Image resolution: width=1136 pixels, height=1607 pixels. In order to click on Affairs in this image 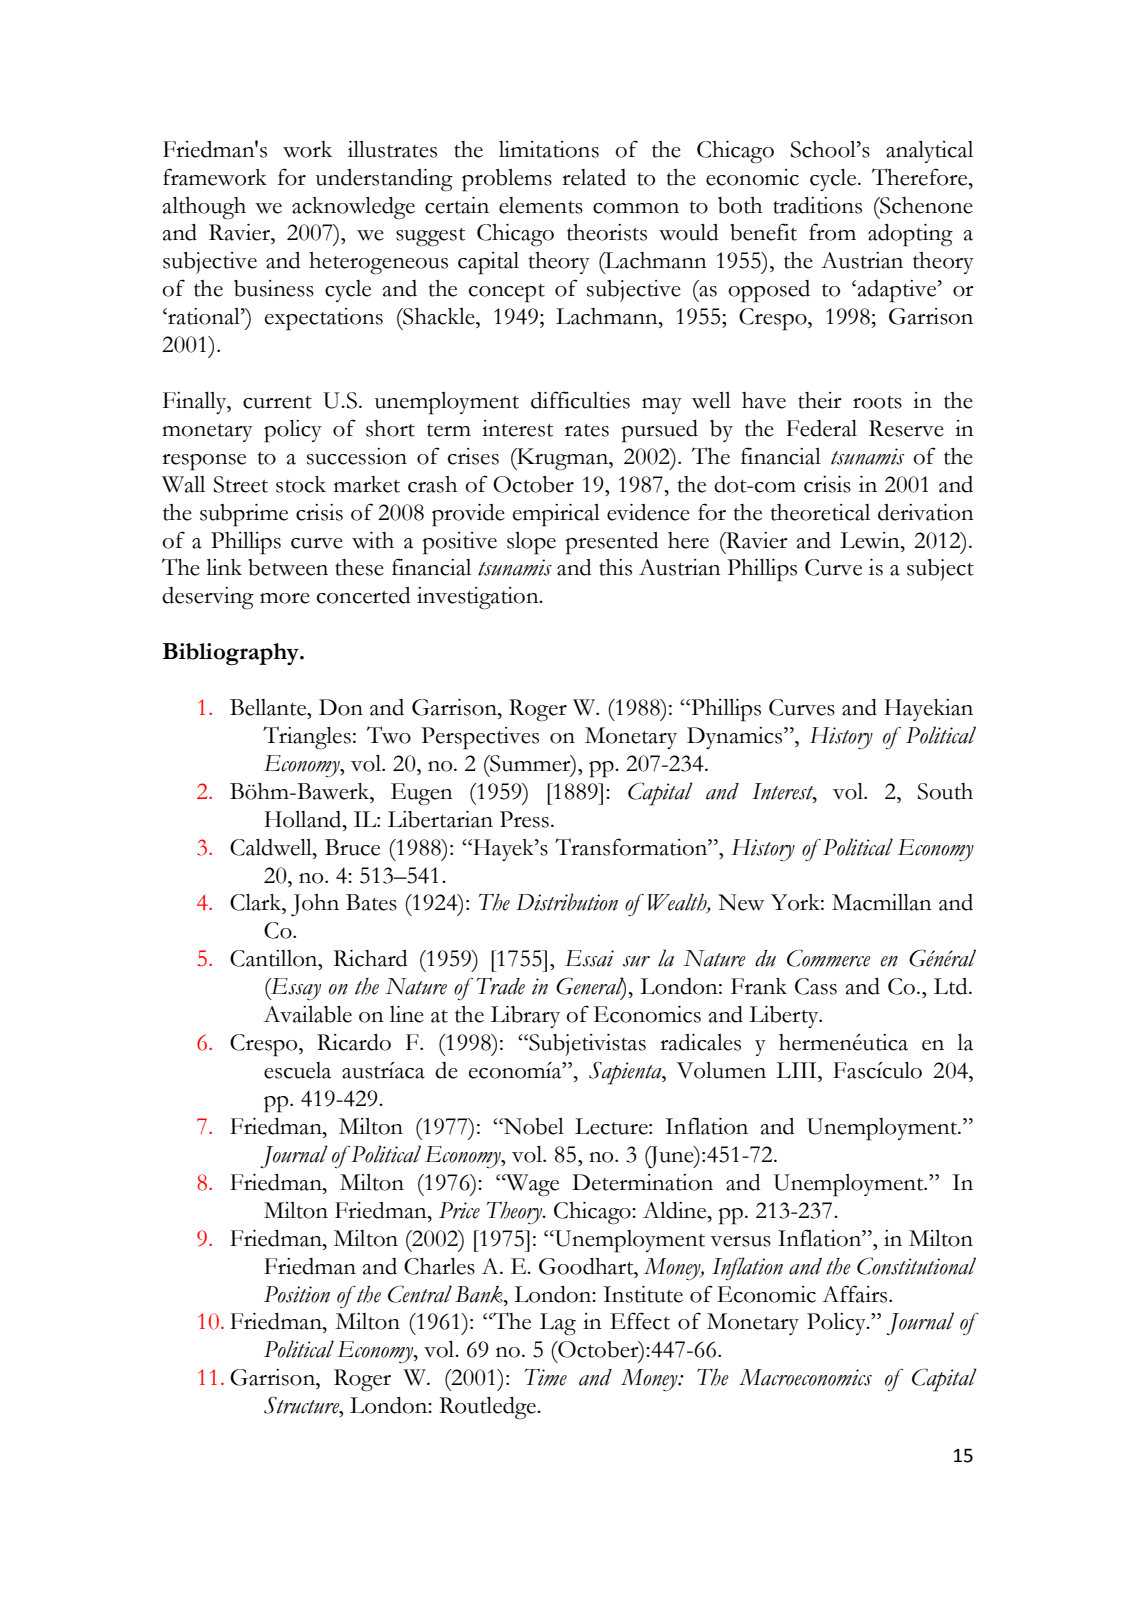, I will do `click(856, 1294)`.
